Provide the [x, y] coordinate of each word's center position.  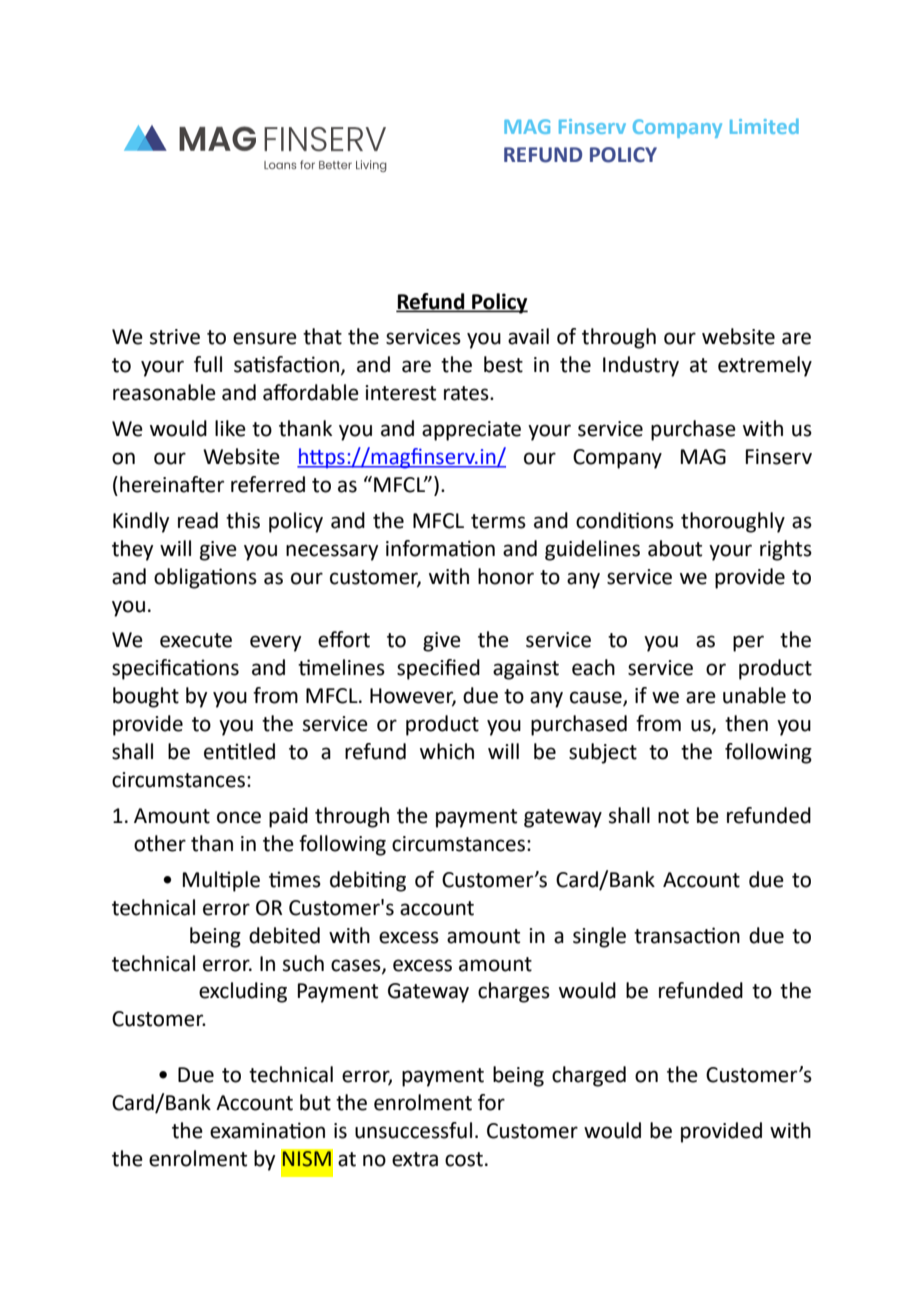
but [315, 1102]
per [748, 643]
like [230, 428]
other [160, 843]
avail [528, 336]
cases [357, 966]
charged [589, 1076]
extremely [765, 366]
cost [464, 1159]
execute [196, 640]
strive [175, 337]
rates [467, 393]
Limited [764, 126]
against [526, 670]
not [673, 816]
